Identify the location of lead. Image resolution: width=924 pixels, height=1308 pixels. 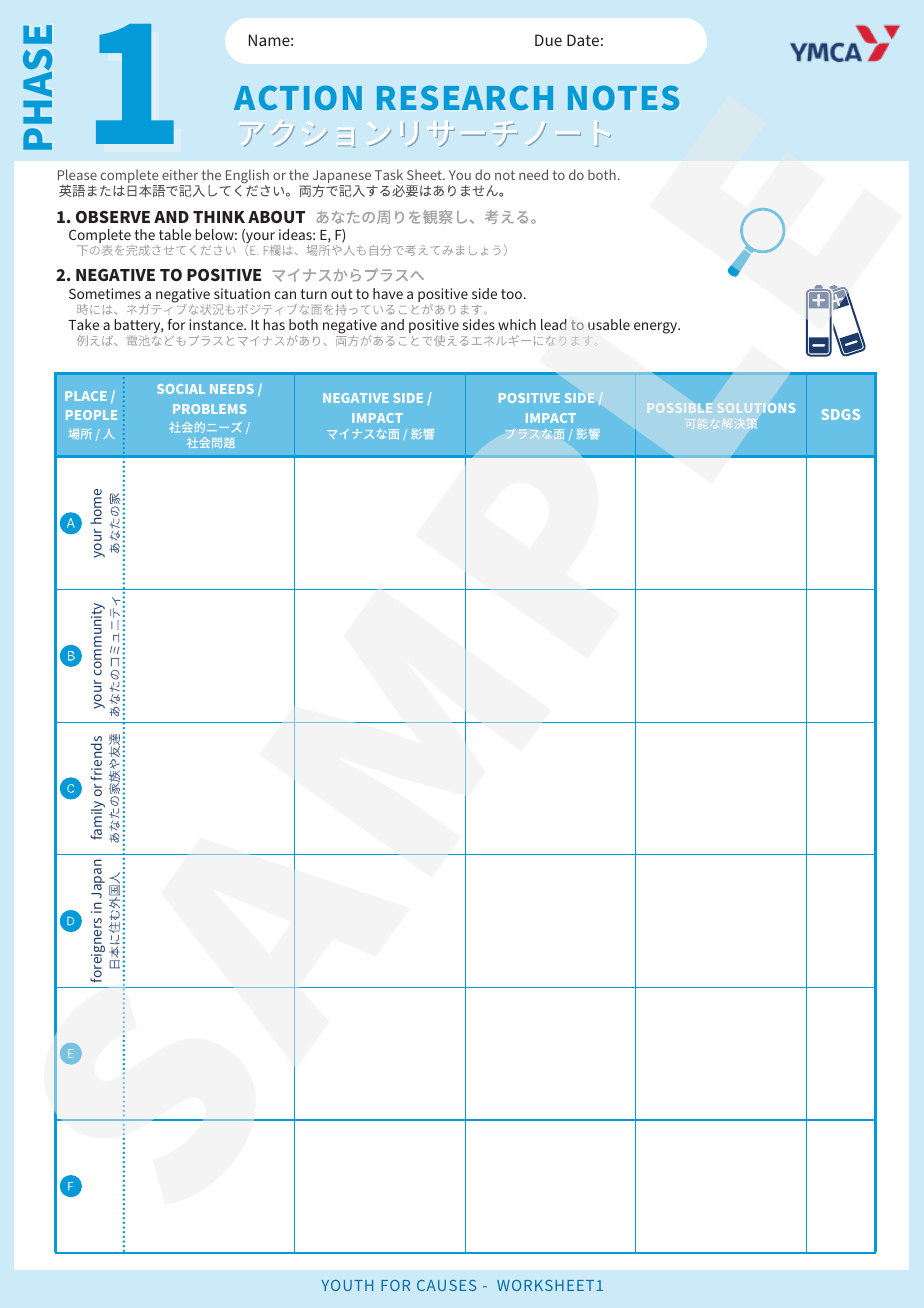
(554, 324).
